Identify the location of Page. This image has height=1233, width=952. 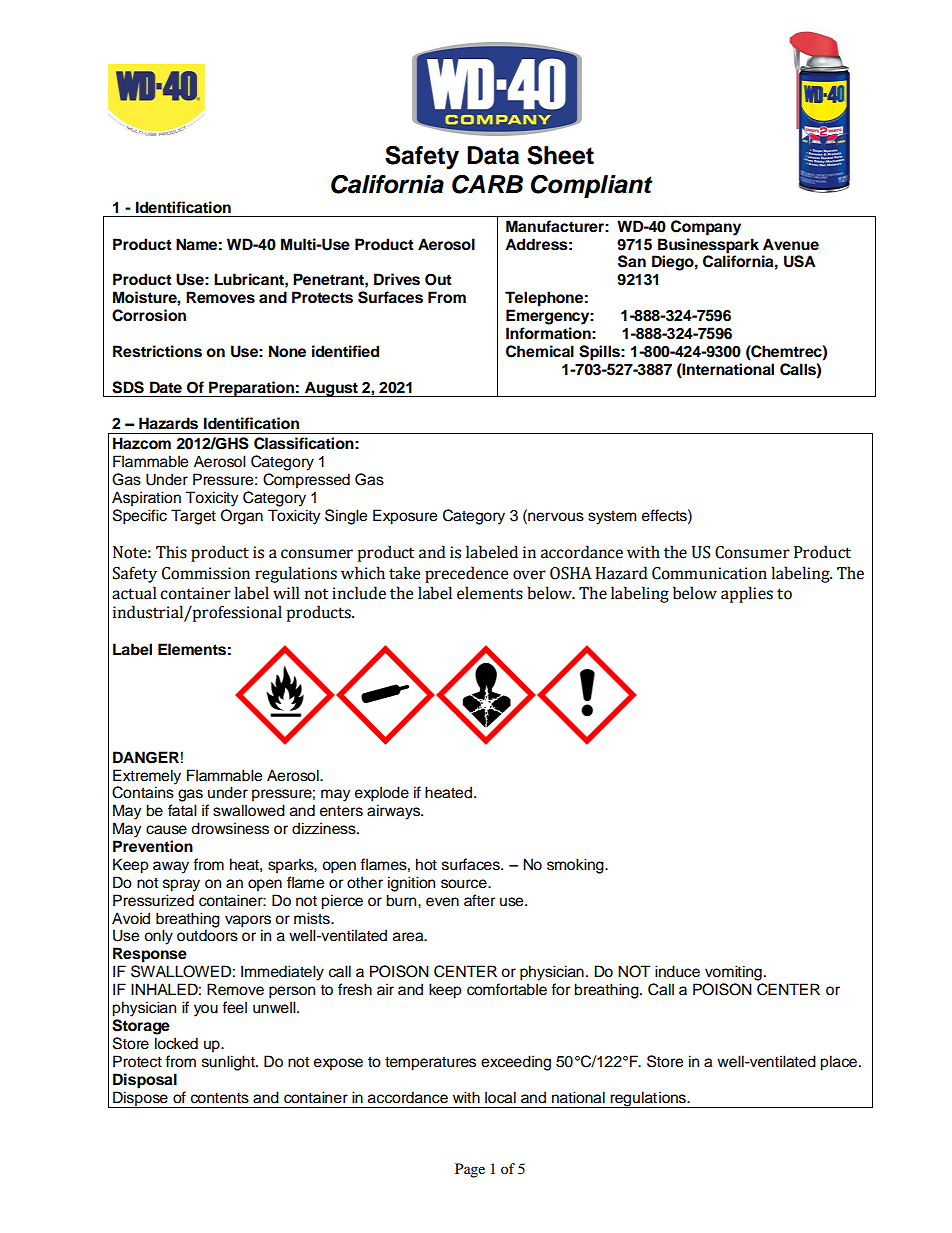
(470, 1170).
